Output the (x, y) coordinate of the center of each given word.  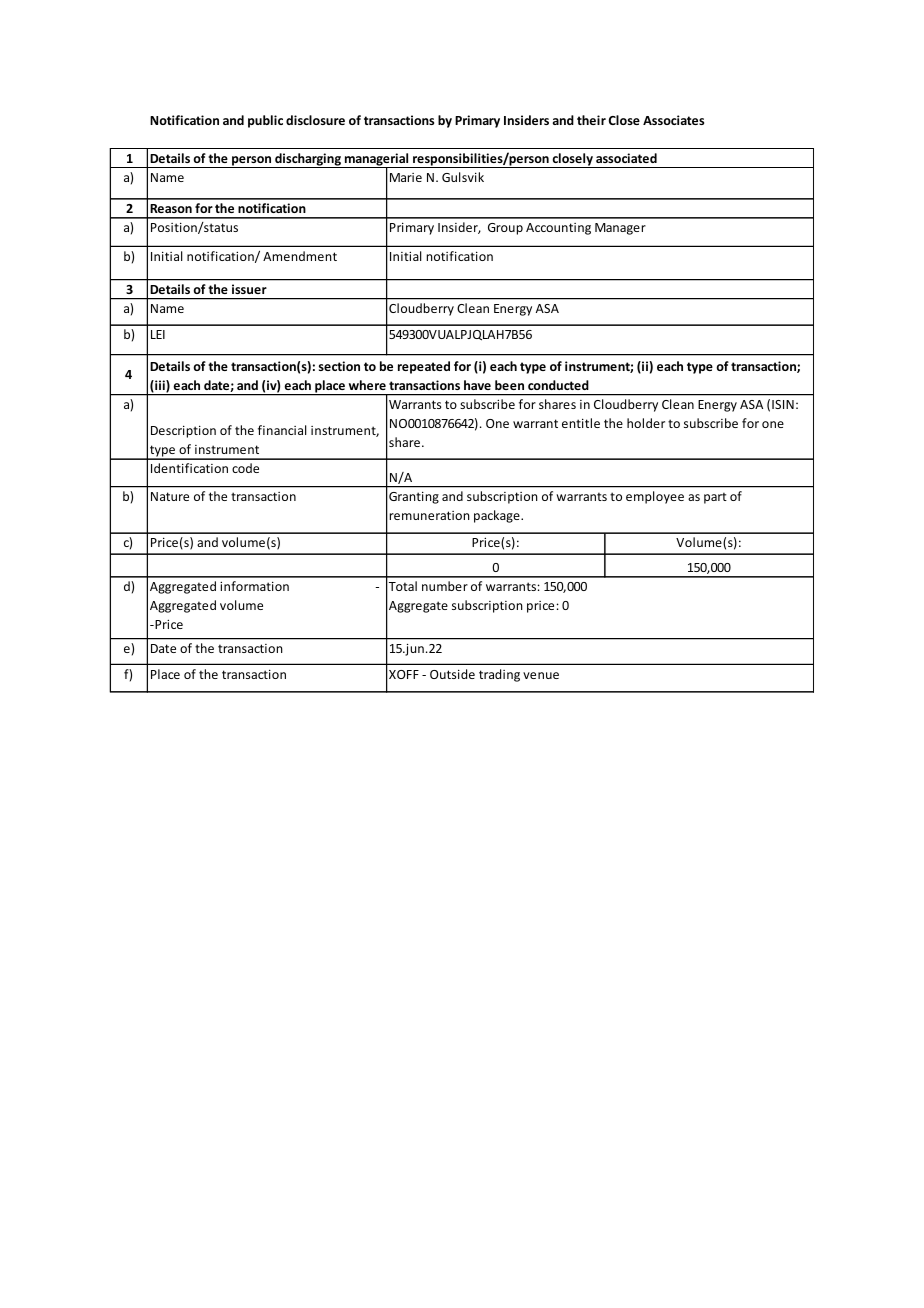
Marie (406, 177)
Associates (673, 120)
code (245, 468)
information (254, 586)
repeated (424, 367)
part (715, 498)
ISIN (783, 404)
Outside (452, 674)
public (265, 121)
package (498, 516)
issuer (249, 289)
